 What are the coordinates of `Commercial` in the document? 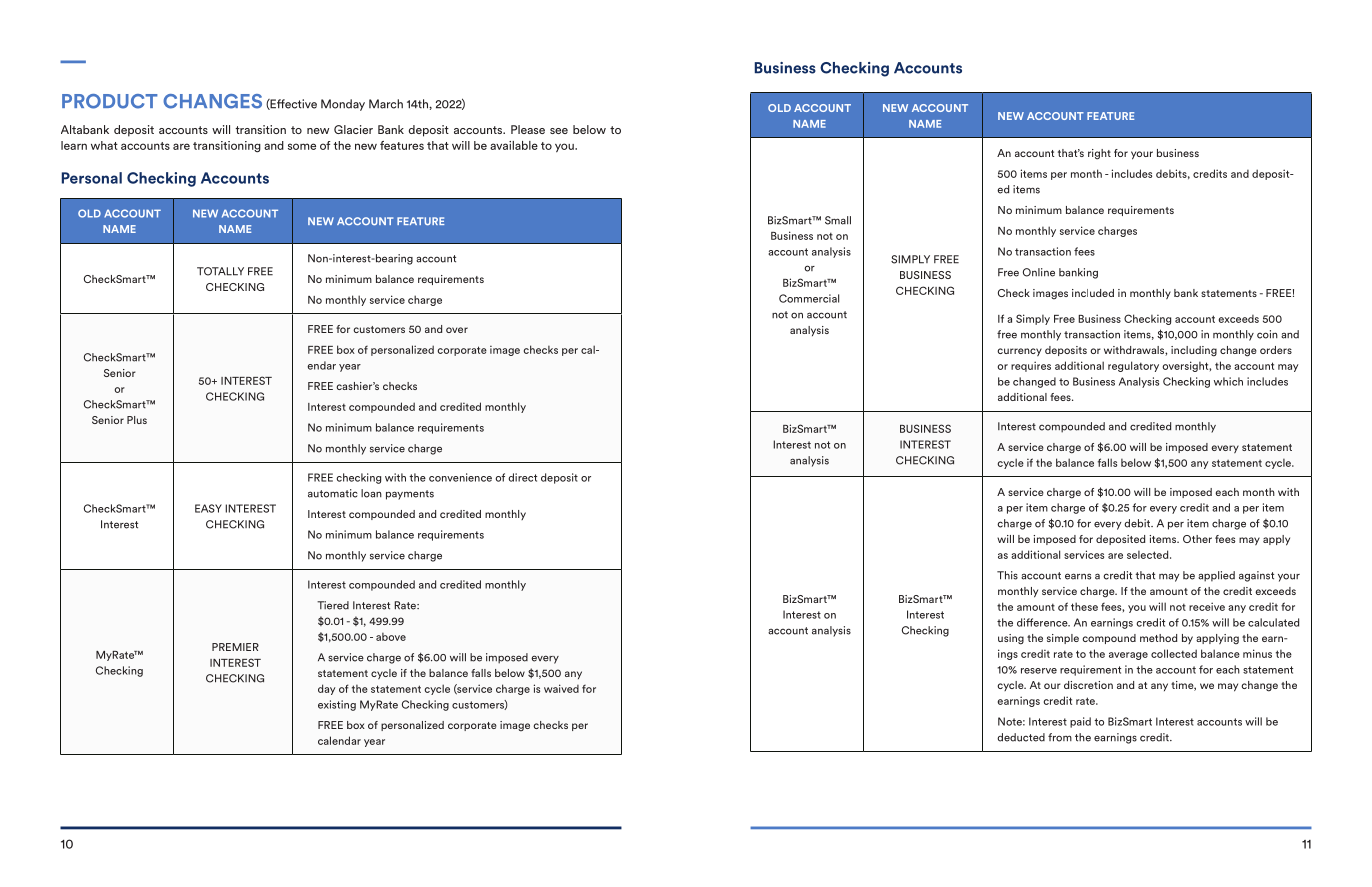 It's located at (809, 298).
